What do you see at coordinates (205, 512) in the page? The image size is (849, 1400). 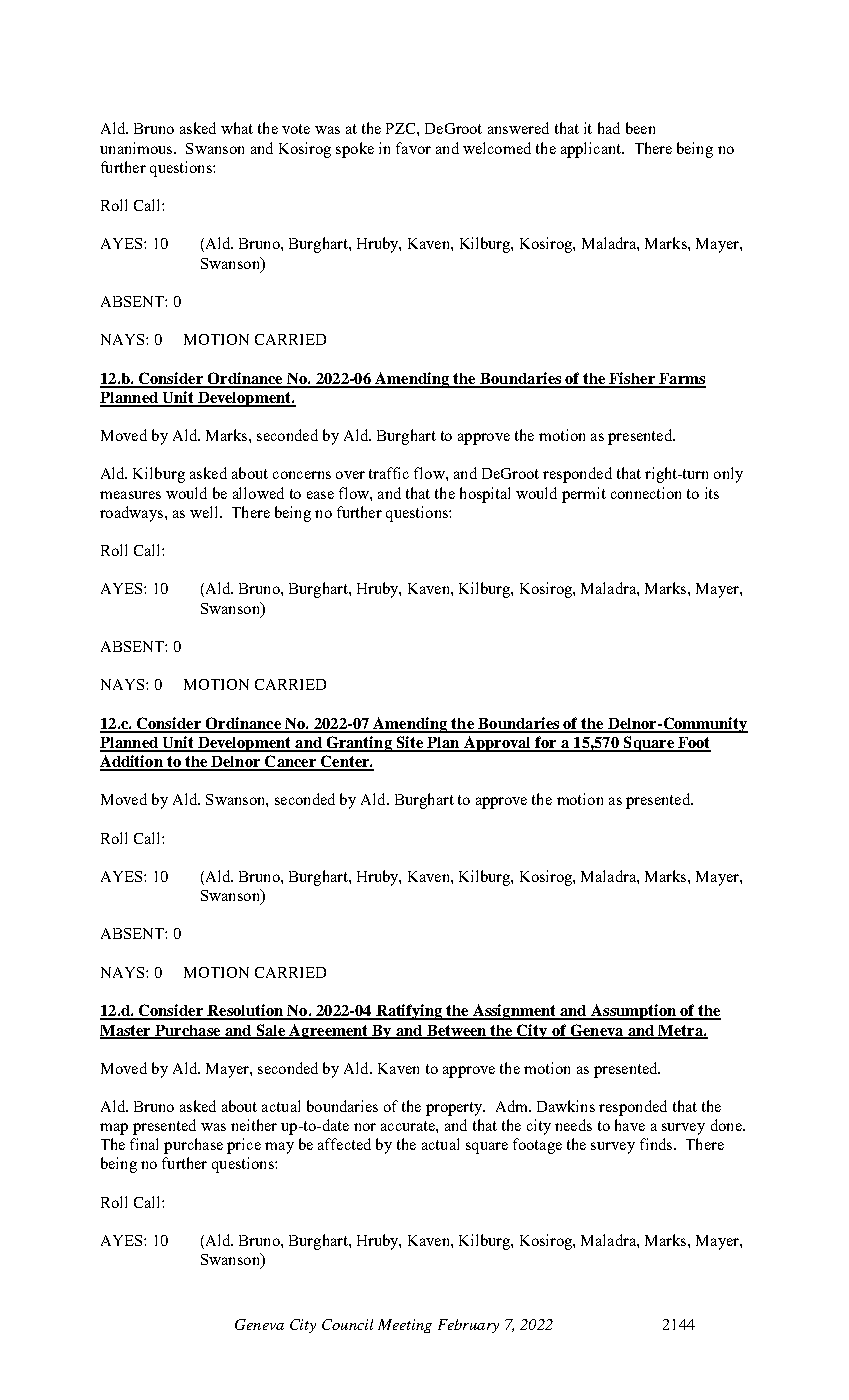 I see `well` at bounding box center [205, 512].
